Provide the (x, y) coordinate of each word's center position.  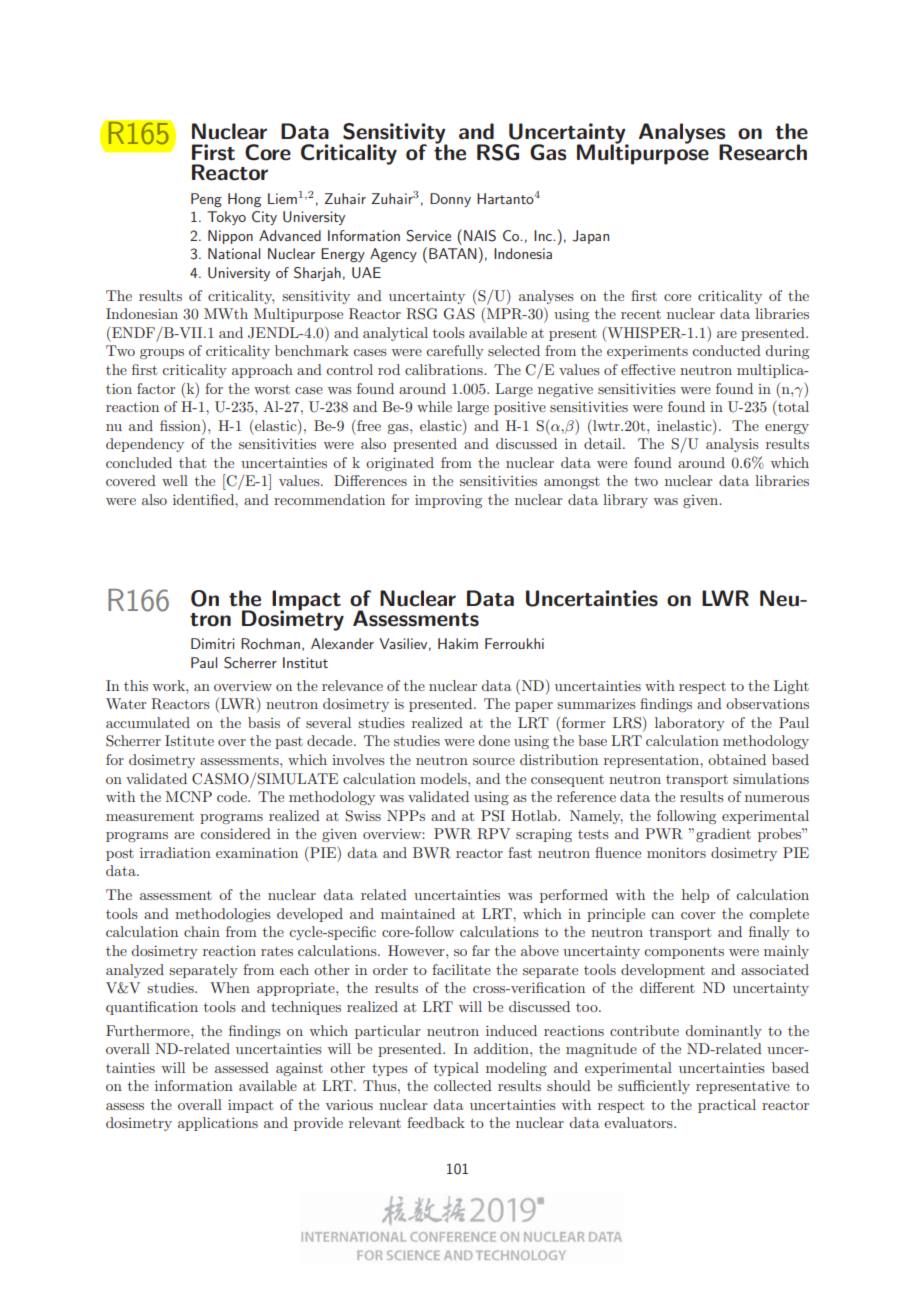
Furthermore (149, 1030)
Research (763, 152)
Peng (206, 200)
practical (727, 1106)
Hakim (458, 643)
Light (791, 687)
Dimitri (213, 643)
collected (463, 1085)
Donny (450, 200)
